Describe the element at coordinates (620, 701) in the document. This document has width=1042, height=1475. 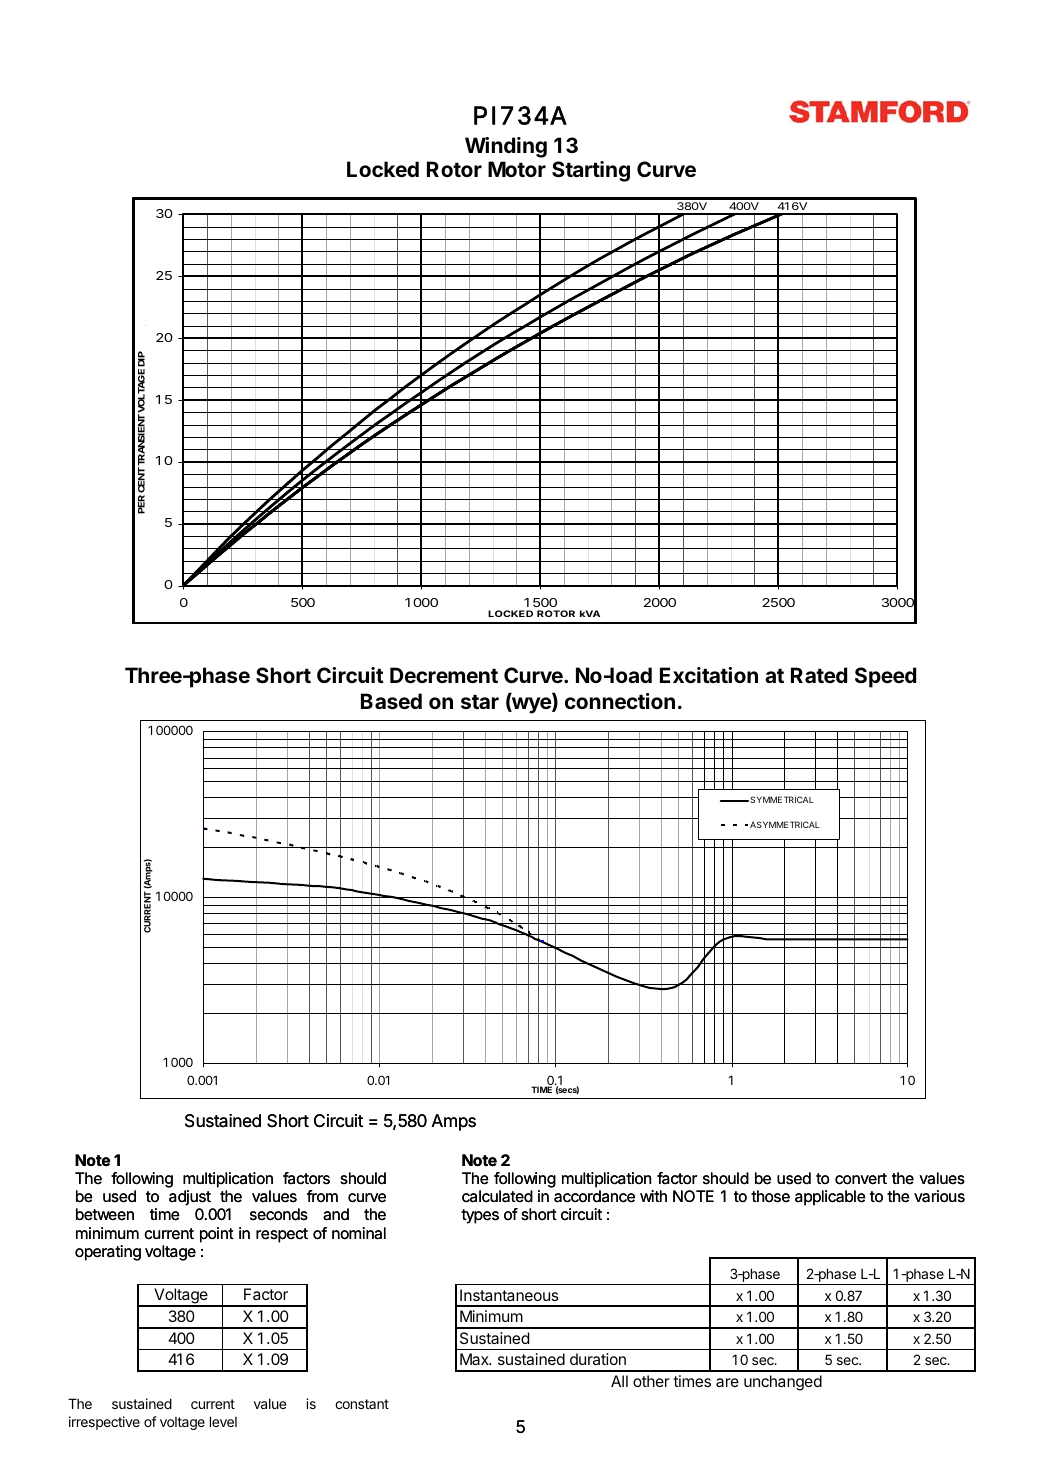
I see `connection` at that location.
